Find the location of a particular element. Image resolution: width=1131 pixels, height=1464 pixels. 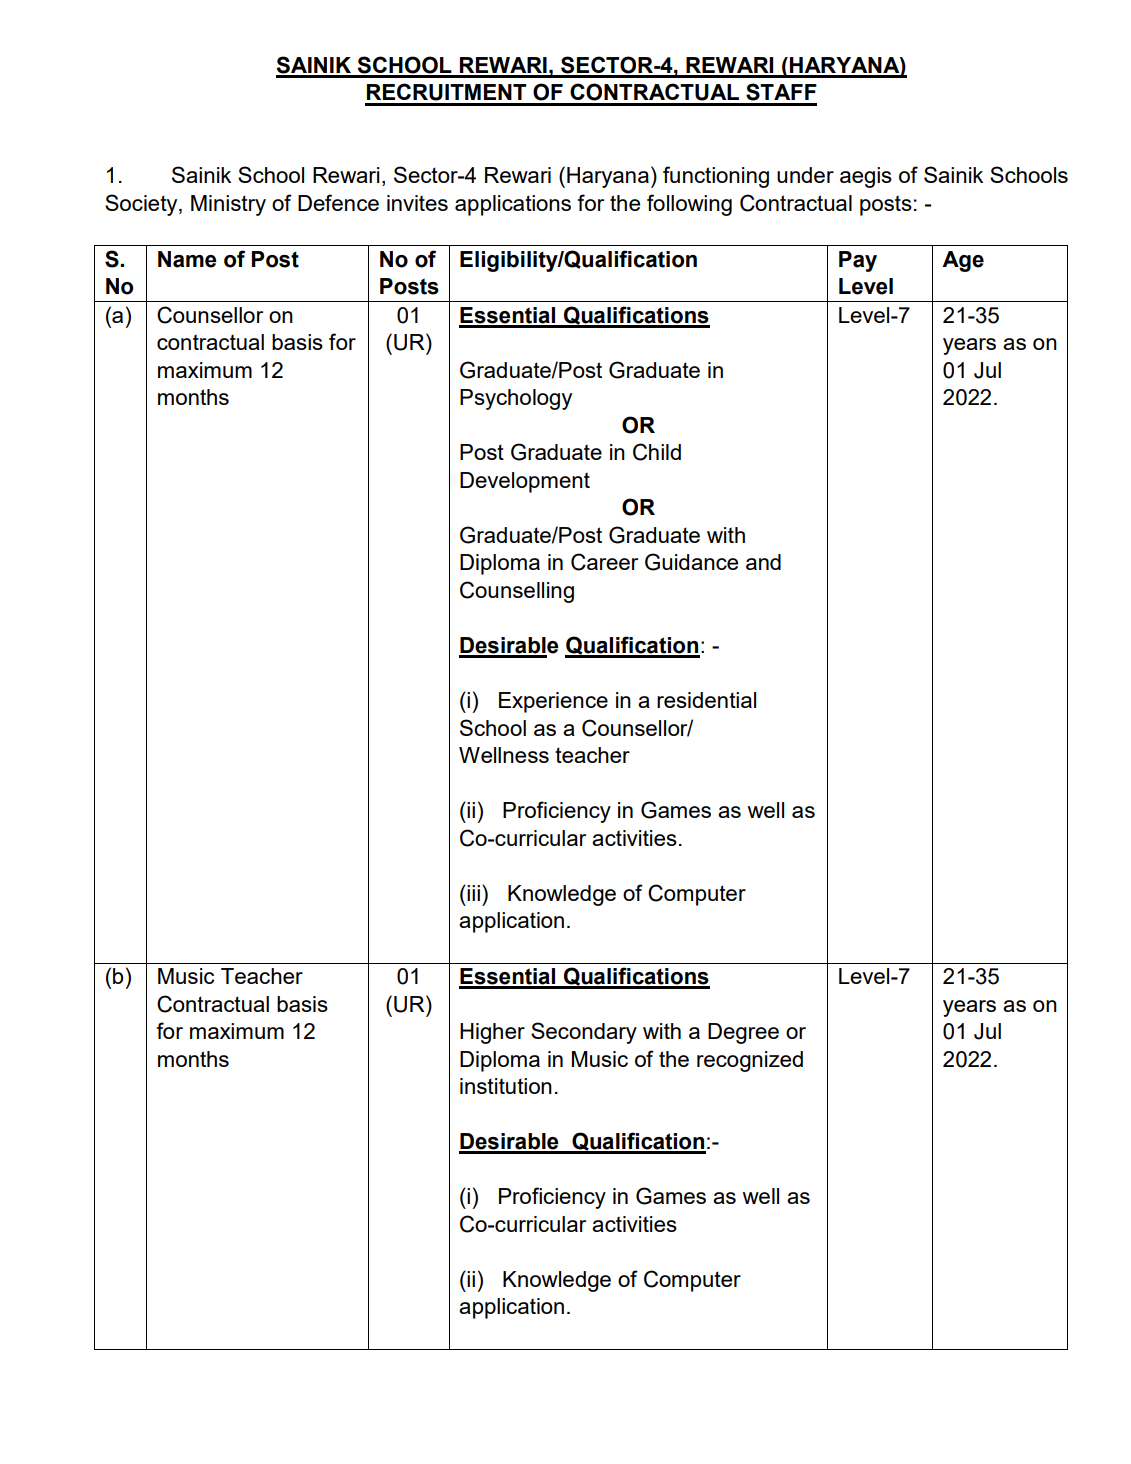

Psychology is located at coordinates (516, 399).
